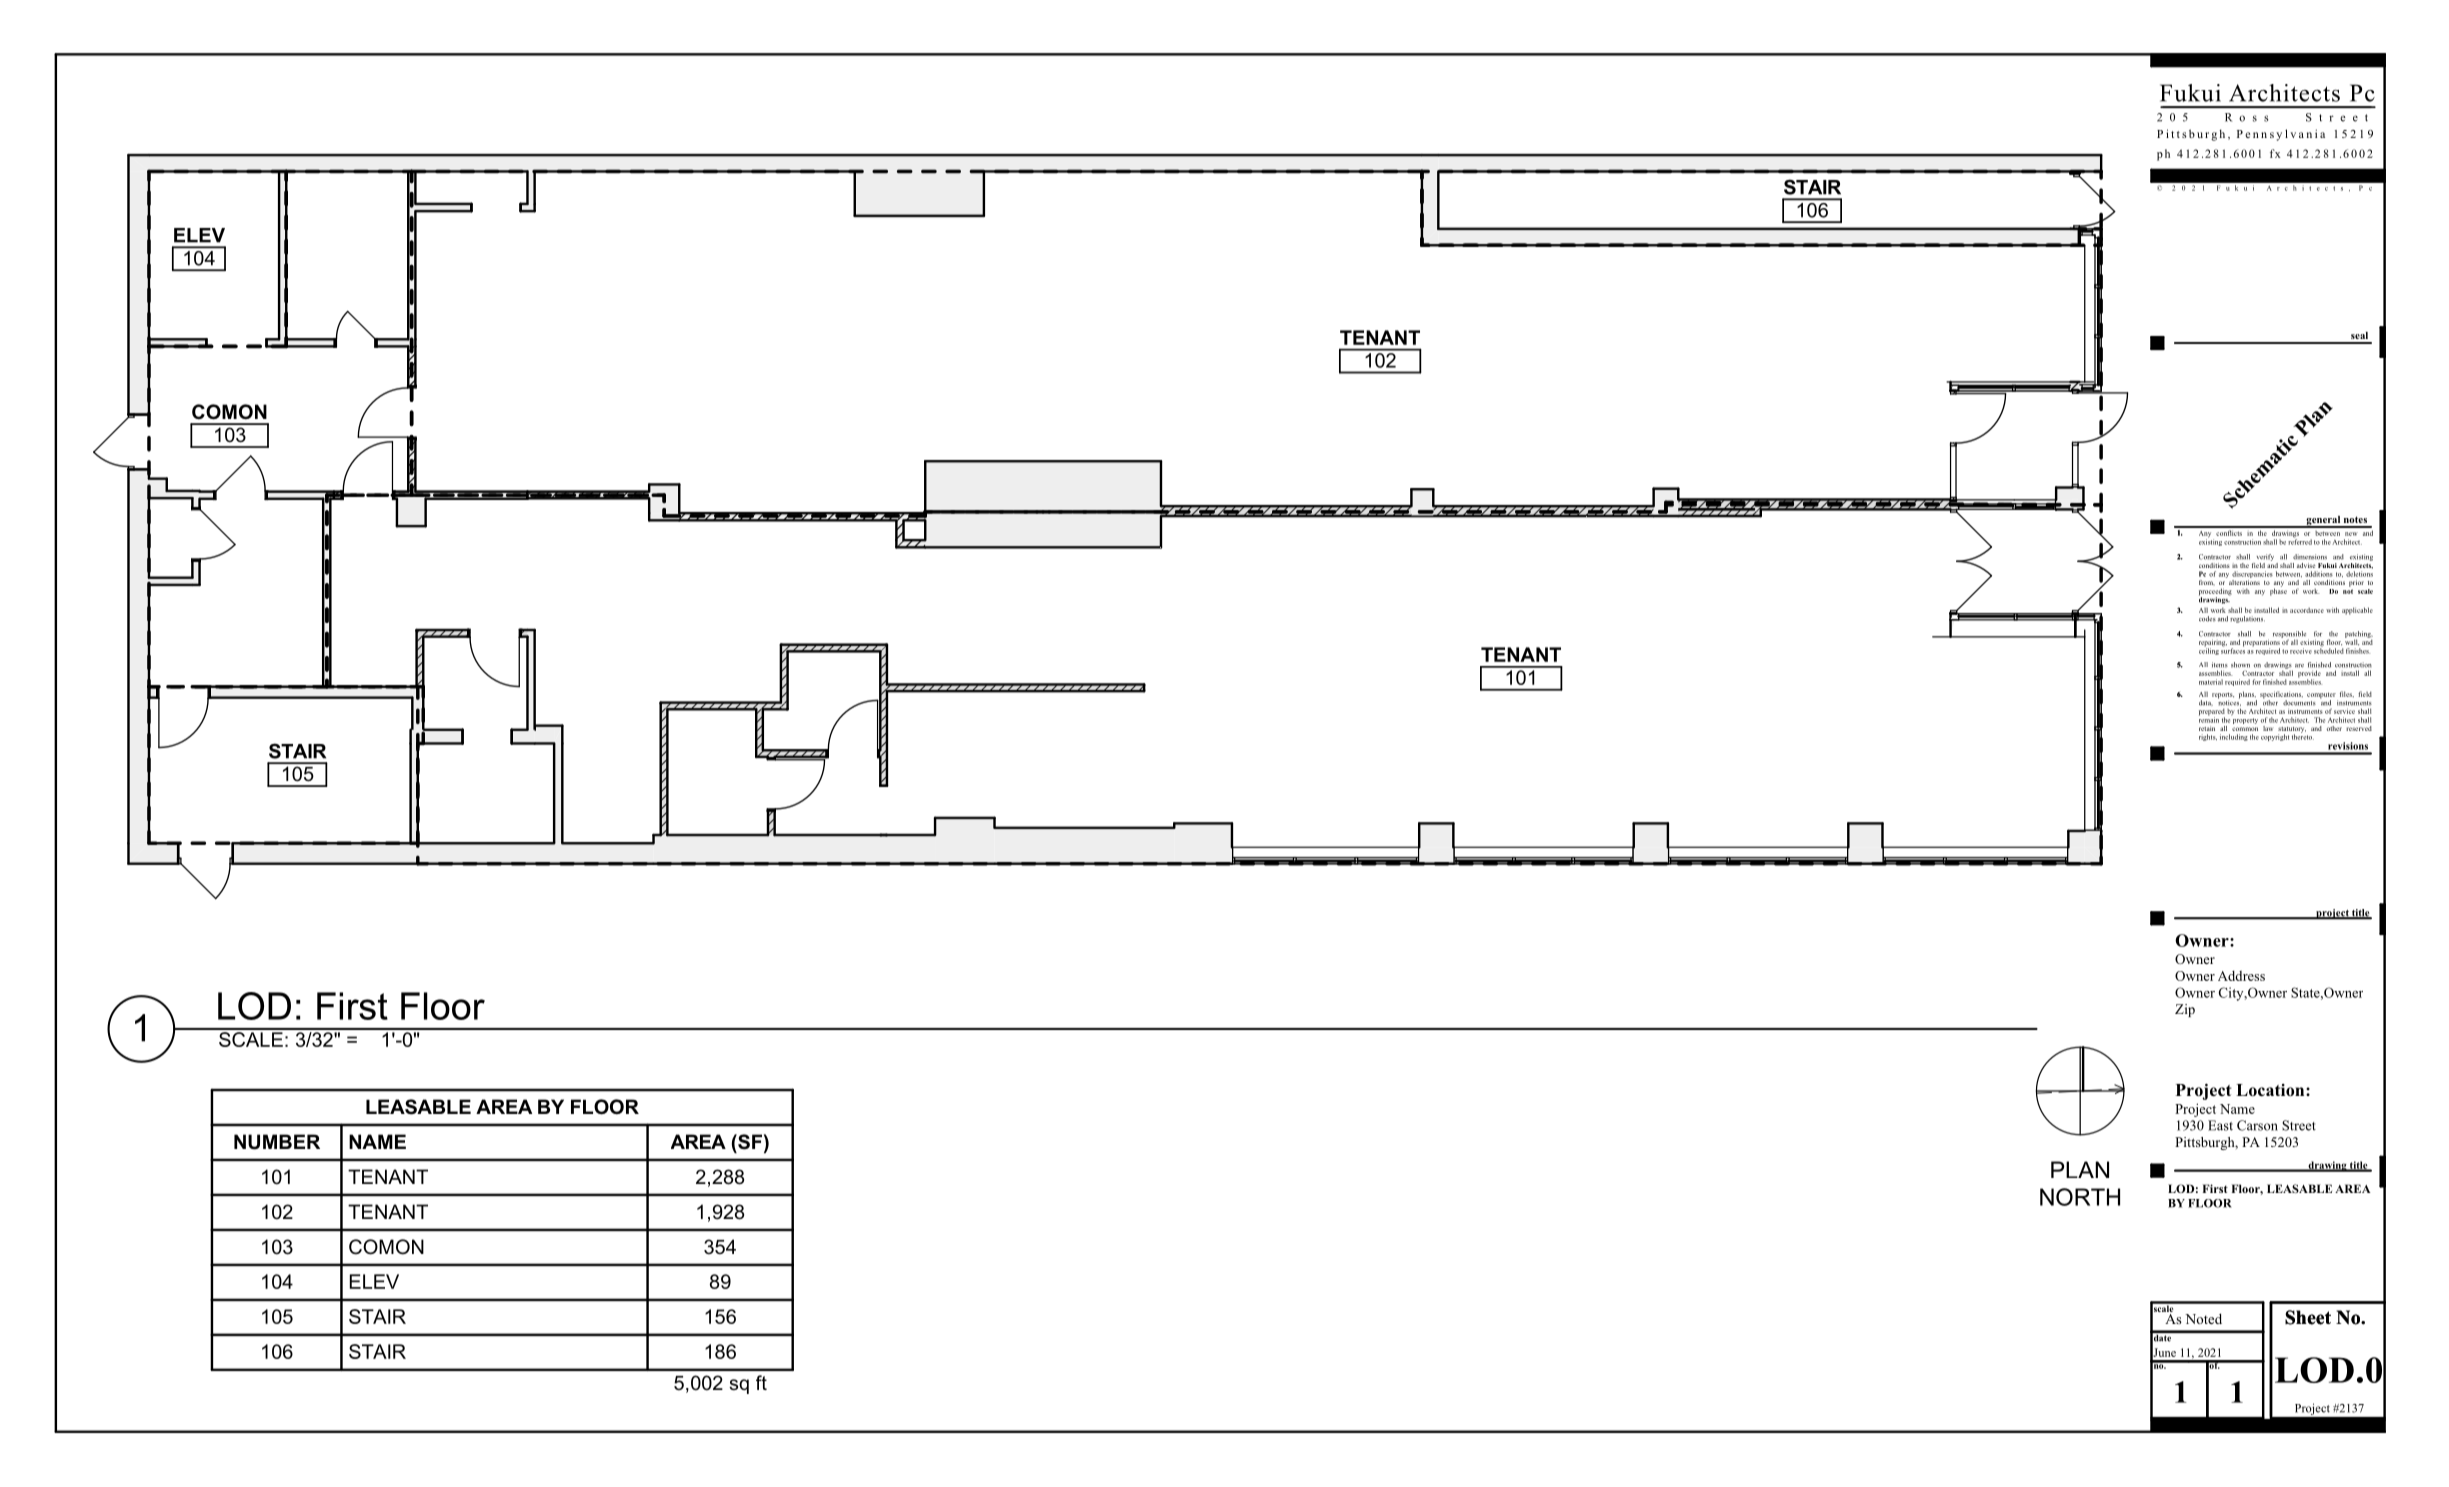 This page has width=2449, height=1487. Describe the element at coordinates (2300, 541) in the page. I see `referred` at that location.
